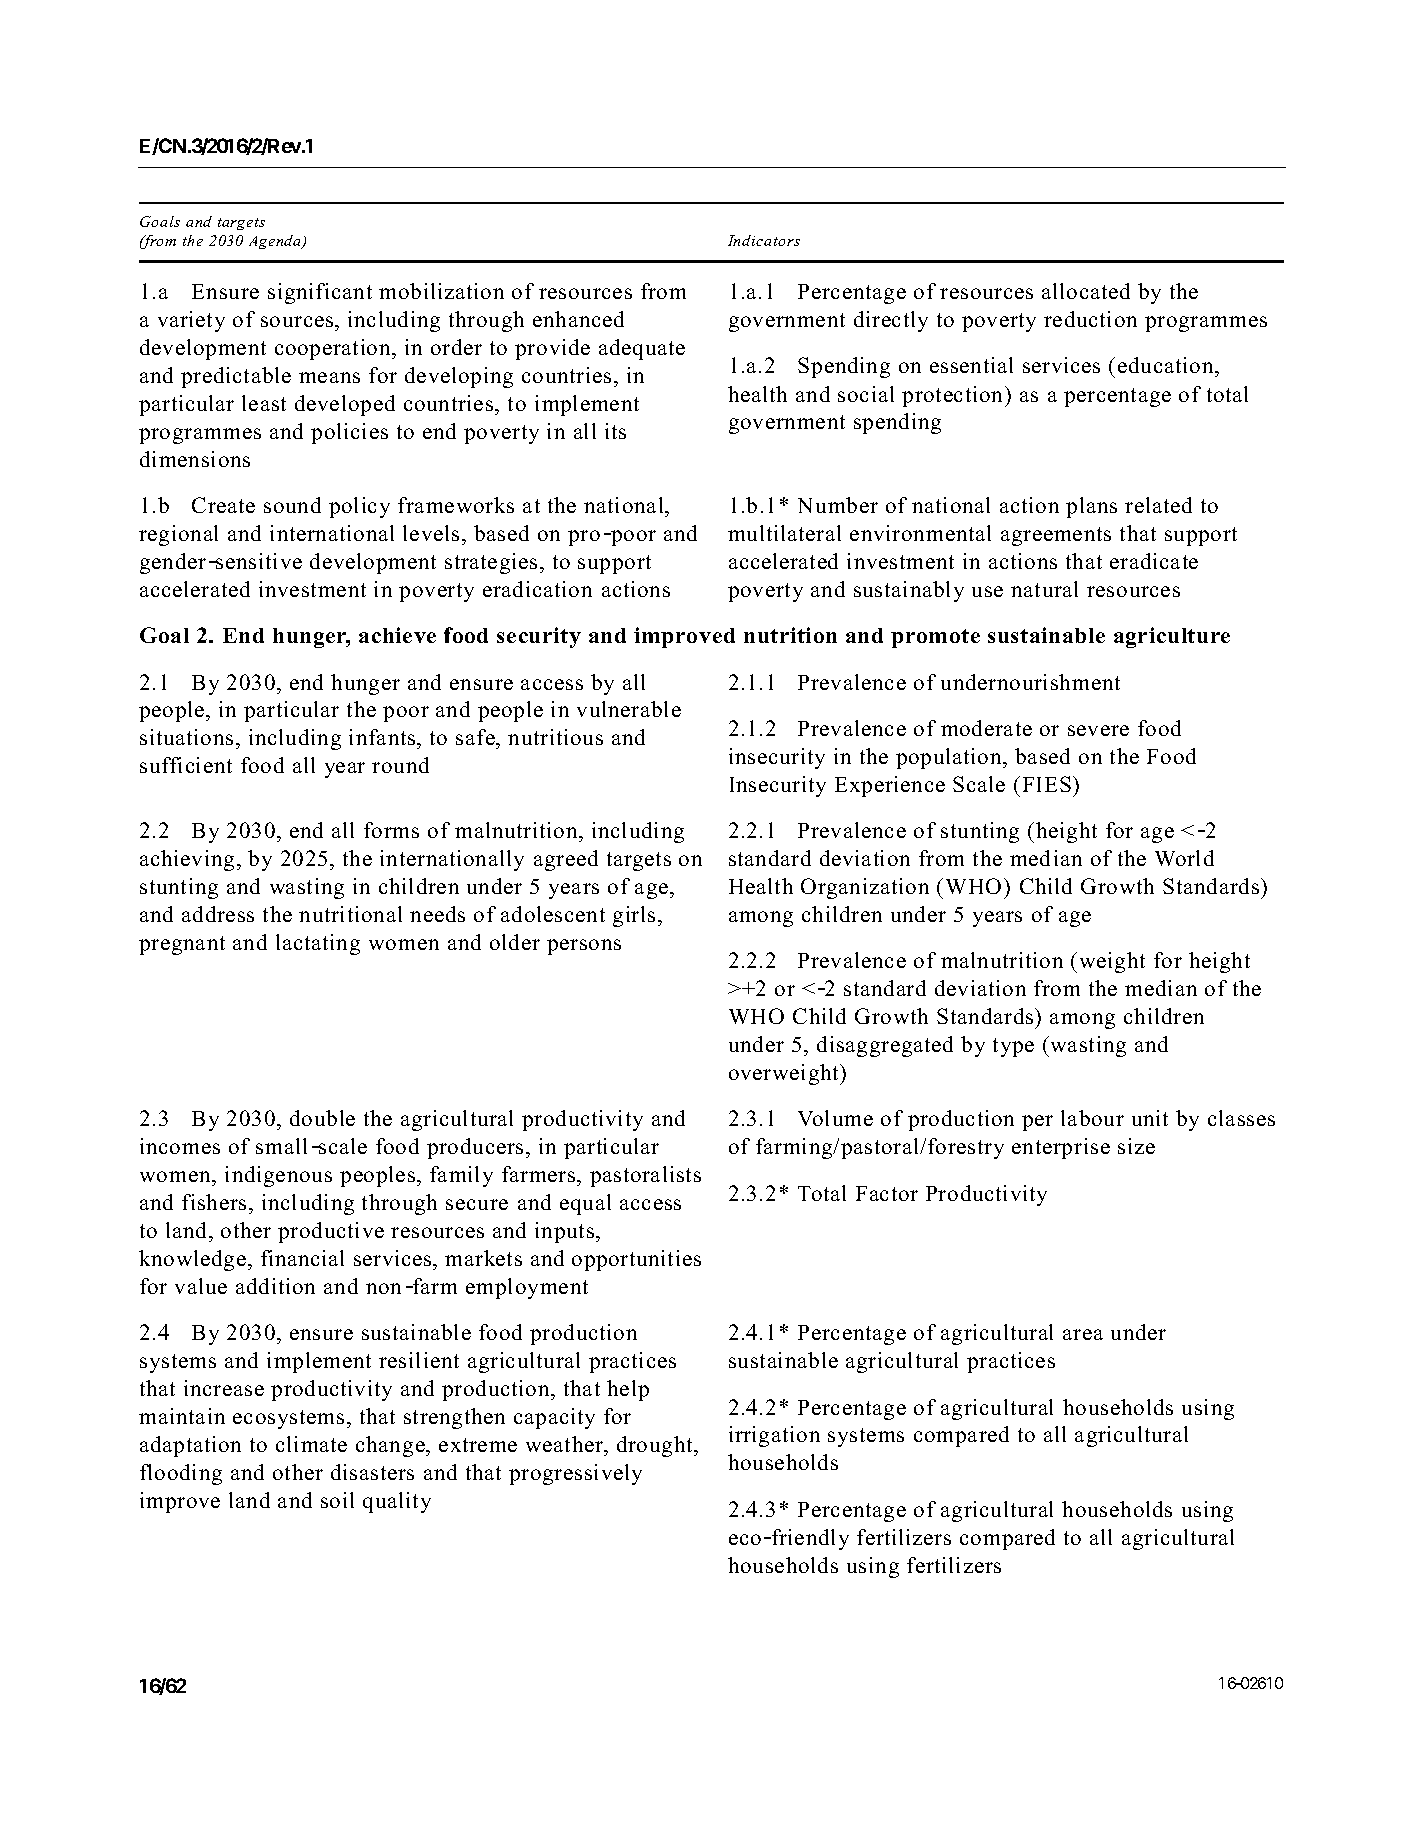 Image resolution: width=1422 pixels, height=1840 pixels. I want to click on forms, so click(391, 830).
